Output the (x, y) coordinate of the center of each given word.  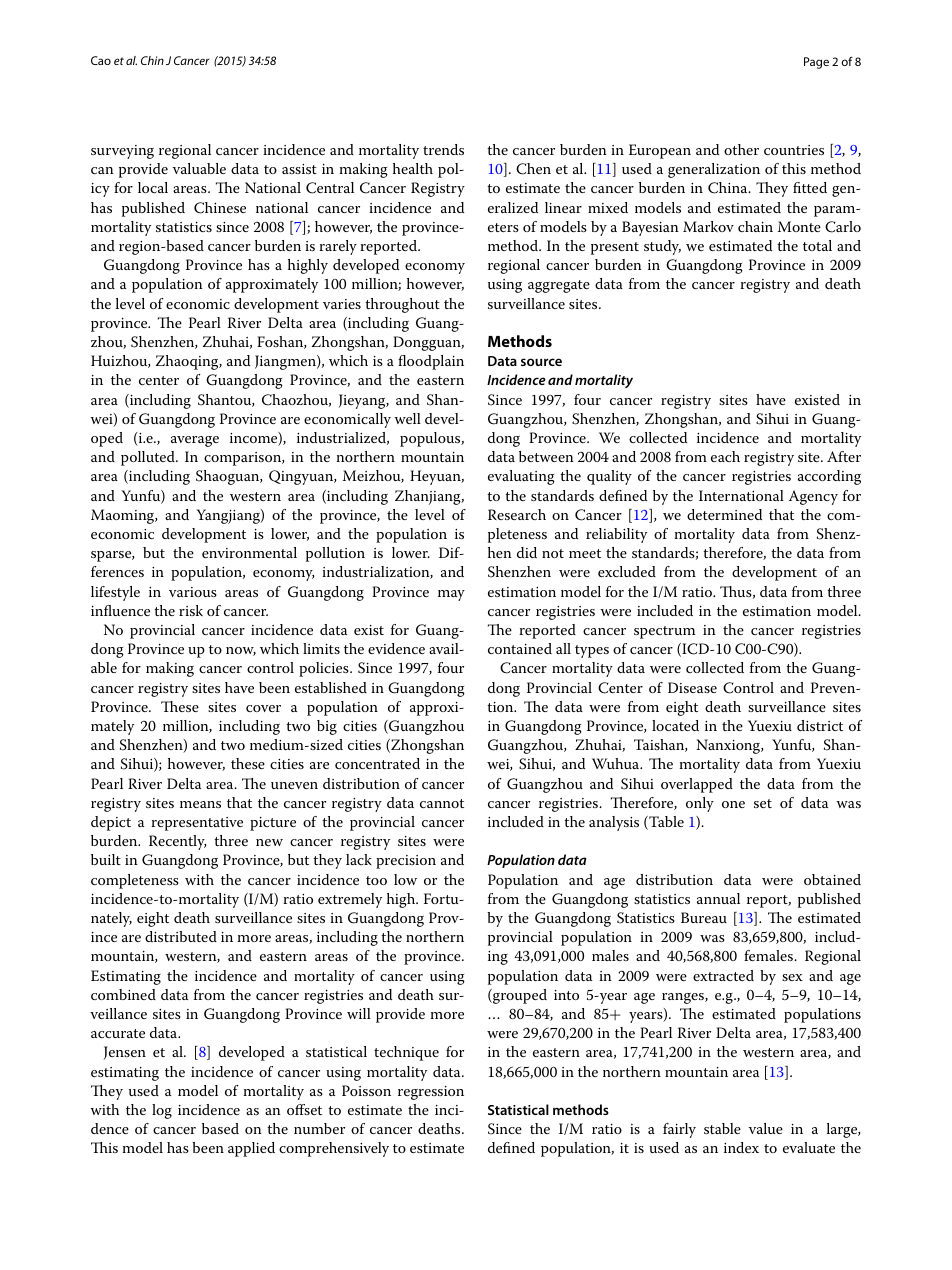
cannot (442, 803)
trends (443, 149)
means (200, 804)
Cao (101, 60)
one (733, 804)
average (195, 441)
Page (816, 63)
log (162, 1111)
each (725, 456)
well (407, 418)
